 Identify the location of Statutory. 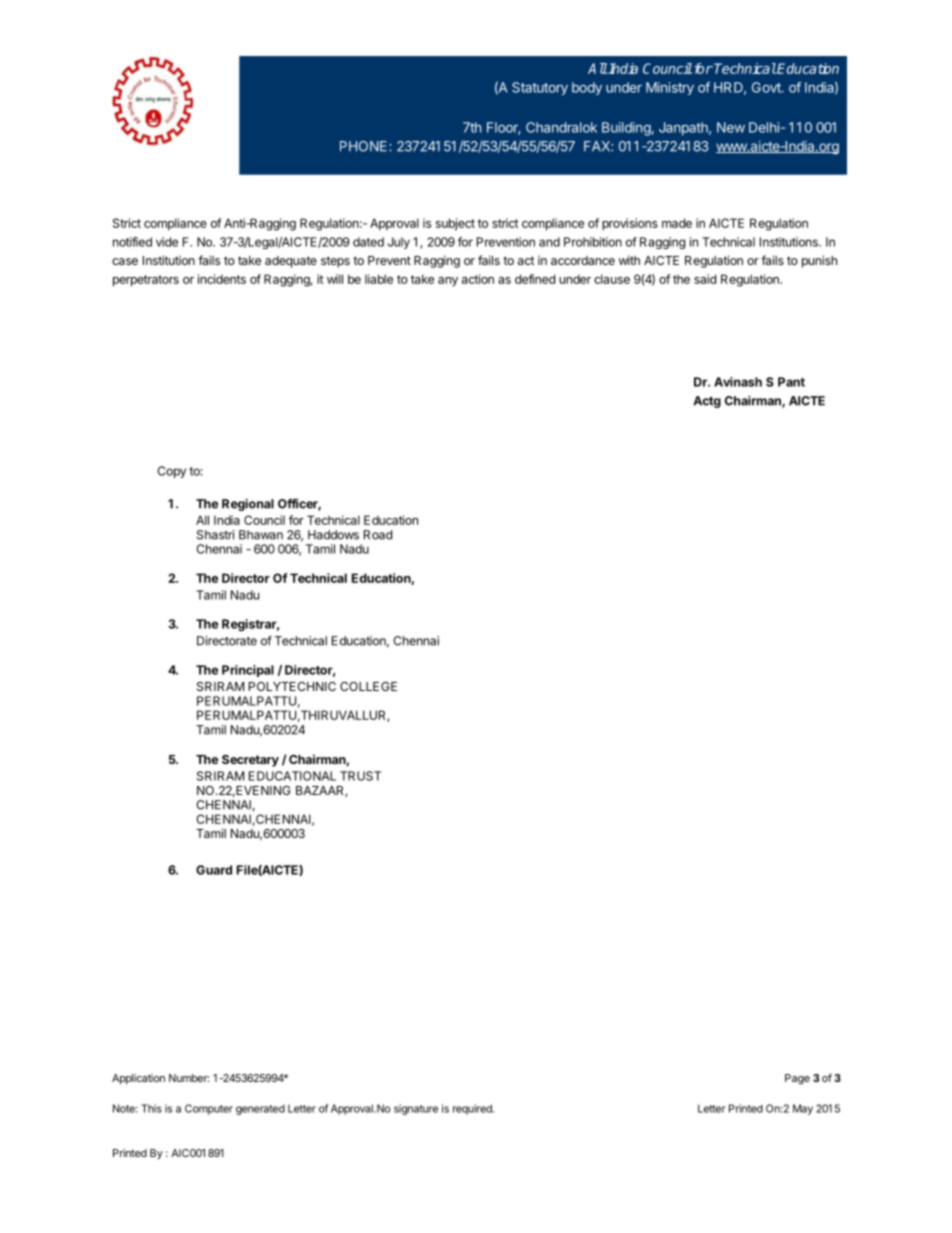
(540, 88).
